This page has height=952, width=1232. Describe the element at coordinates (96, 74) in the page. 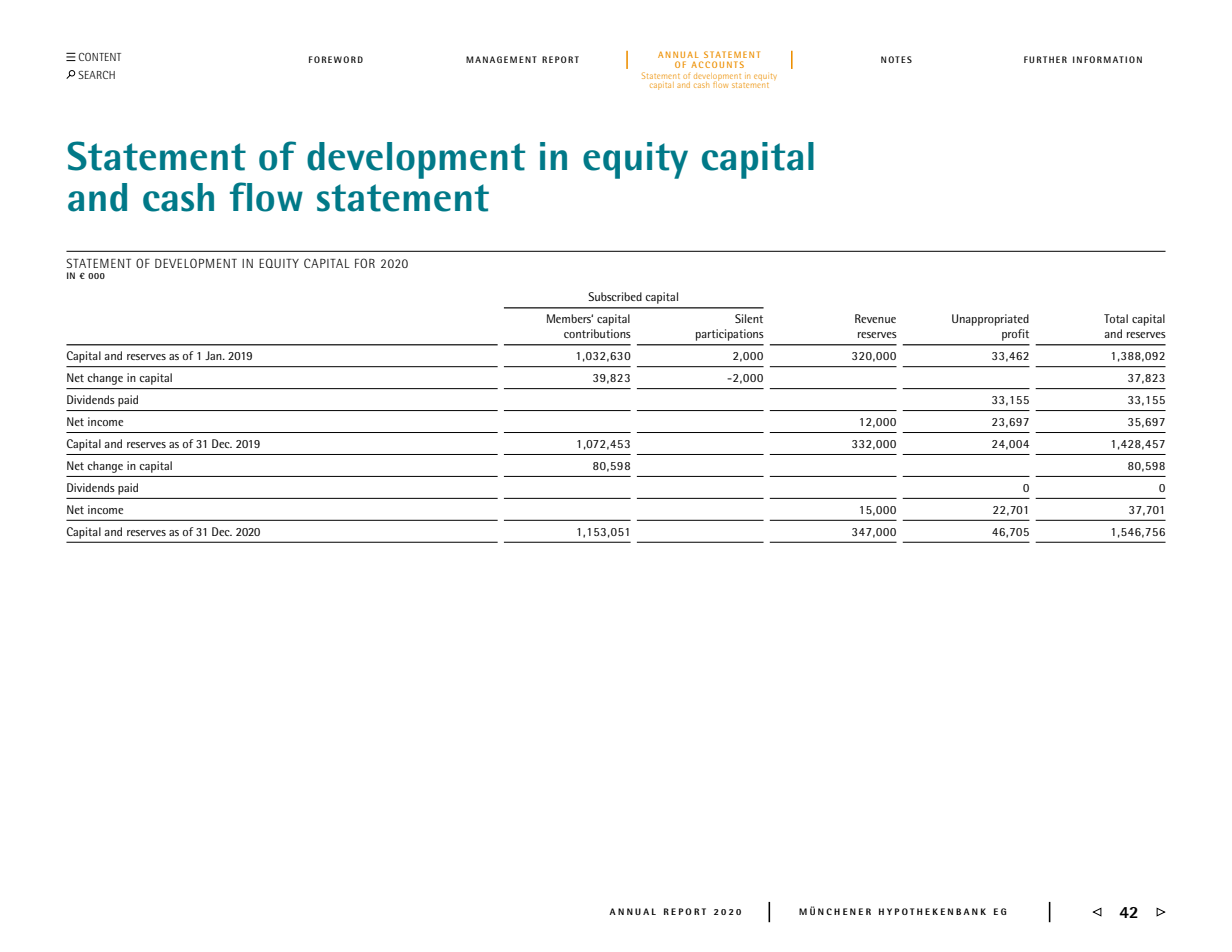

I see `SEARCH` at that location.
